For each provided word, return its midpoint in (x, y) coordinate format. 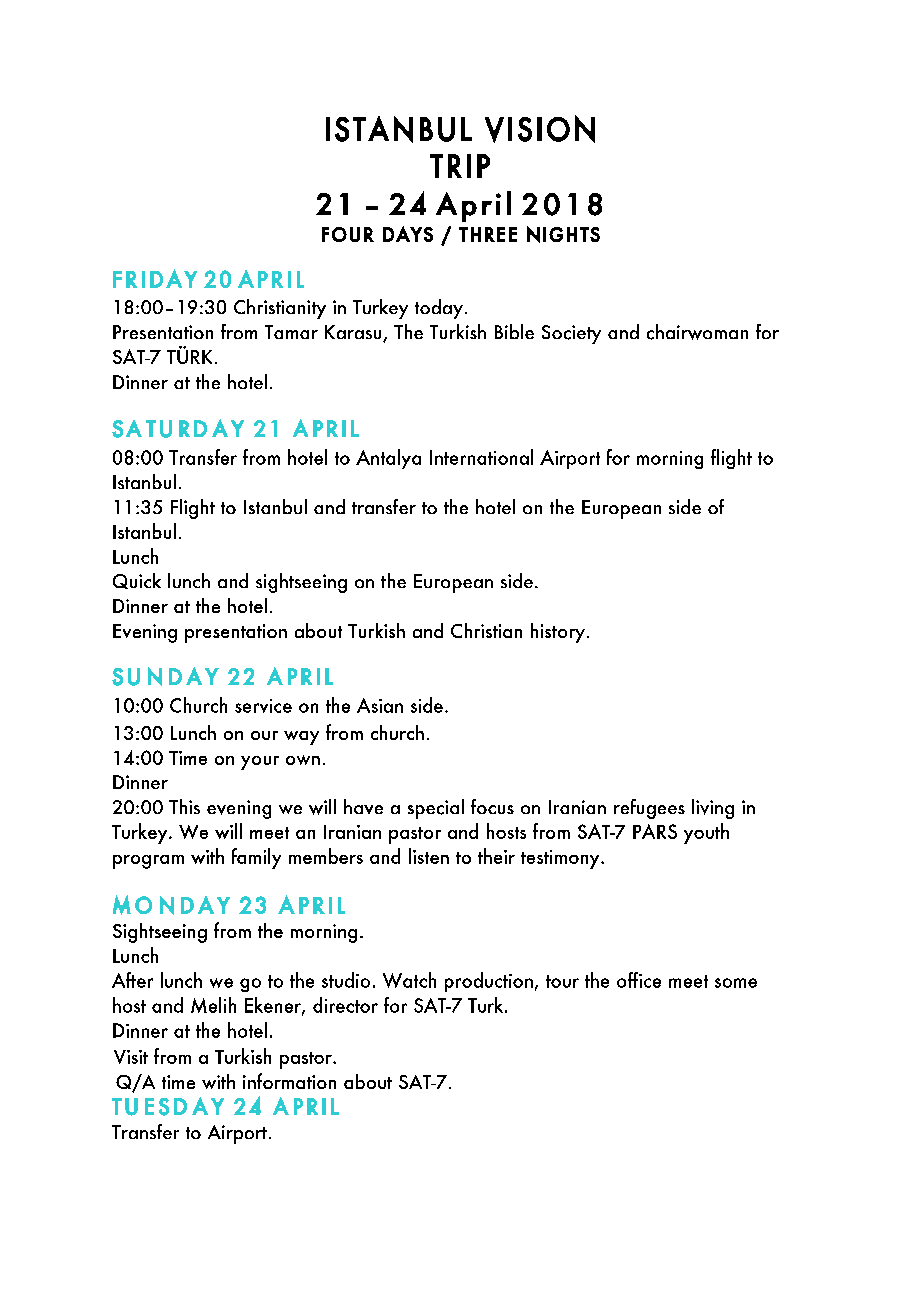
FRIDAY (155, 278)
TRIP (460, 166)
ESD (166, 1107)
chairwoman (697, 332)
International (481, 457)
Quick (137, 581)
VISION (540, 129)
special (436, 809)
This (184, 806)
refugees (649, 809)
